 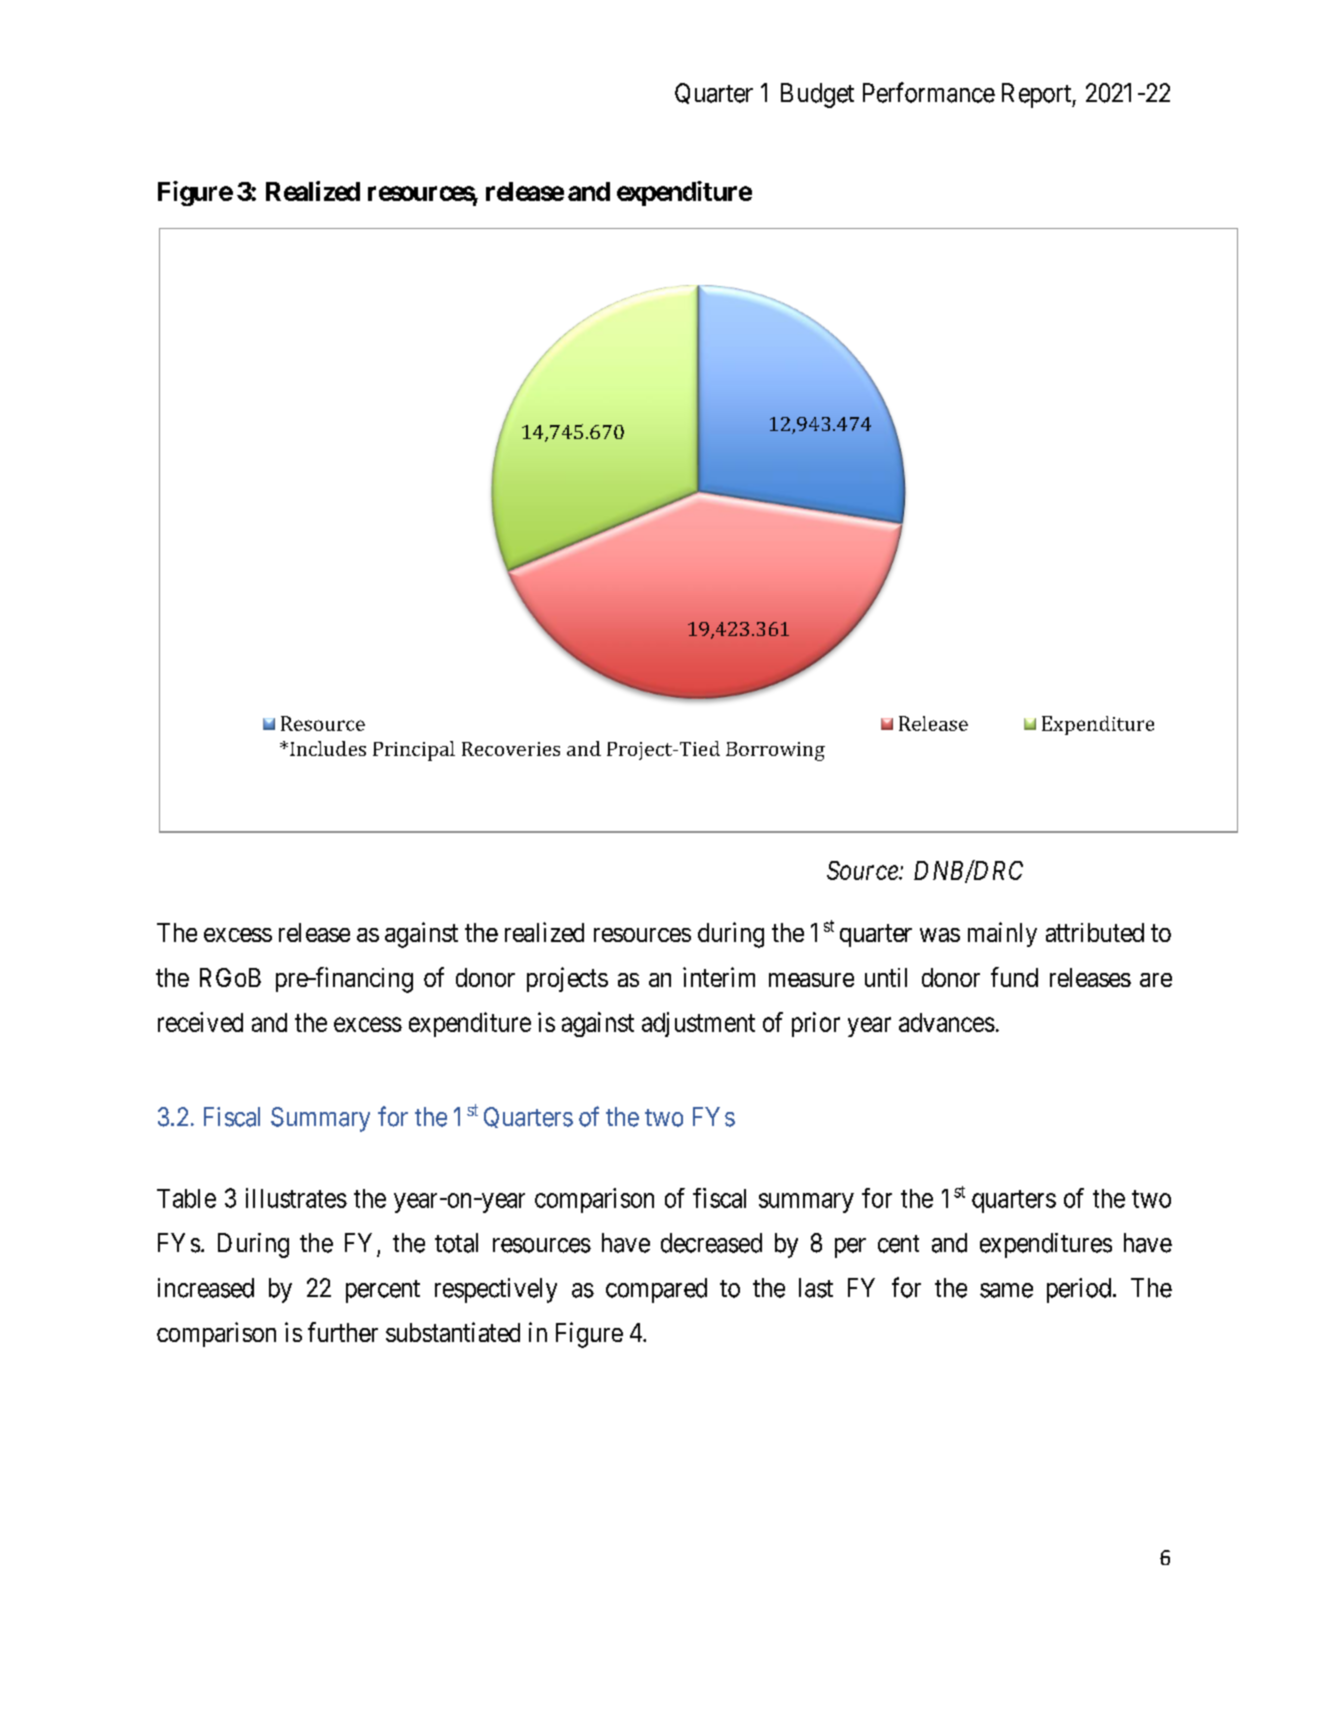 I want to click on adjustment, so click(x=698, y=1024).
